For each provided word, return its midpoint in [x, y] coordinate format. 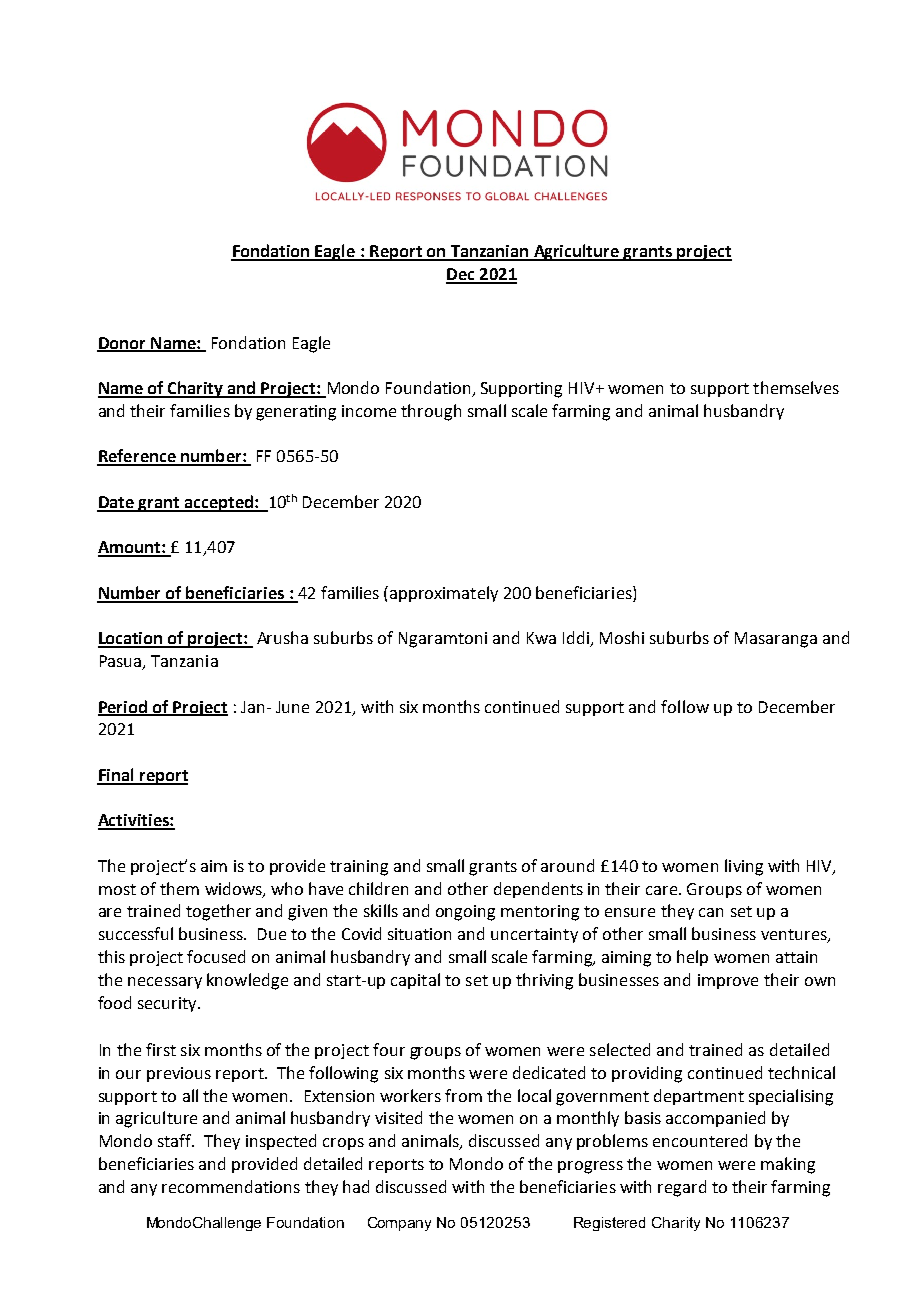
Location [131, 639]
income [369, 411]
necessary [165, 983]
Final [116, 776]
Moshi [622, 637]
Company [399, 1224]
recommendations [231, 1186]
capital [415, 981]
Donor [123, 344]
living [744, 867]
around [567, 865]
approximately [444, 594]
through [431, 412]
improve [728, 981]
